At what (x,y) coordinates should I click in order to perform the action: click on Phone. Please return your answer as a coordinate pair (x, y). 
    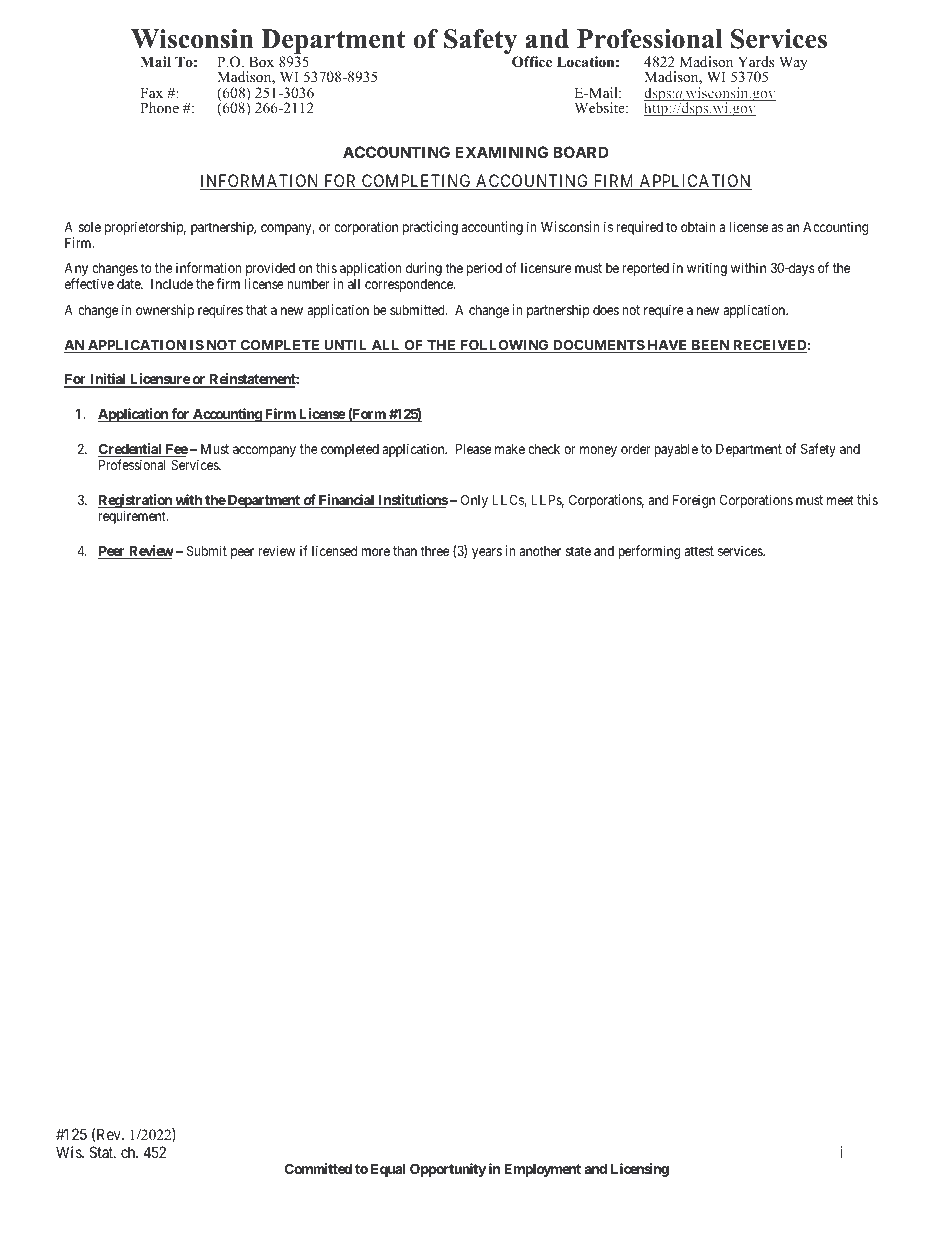
    Looking at the image, I should click on (159, 107).
